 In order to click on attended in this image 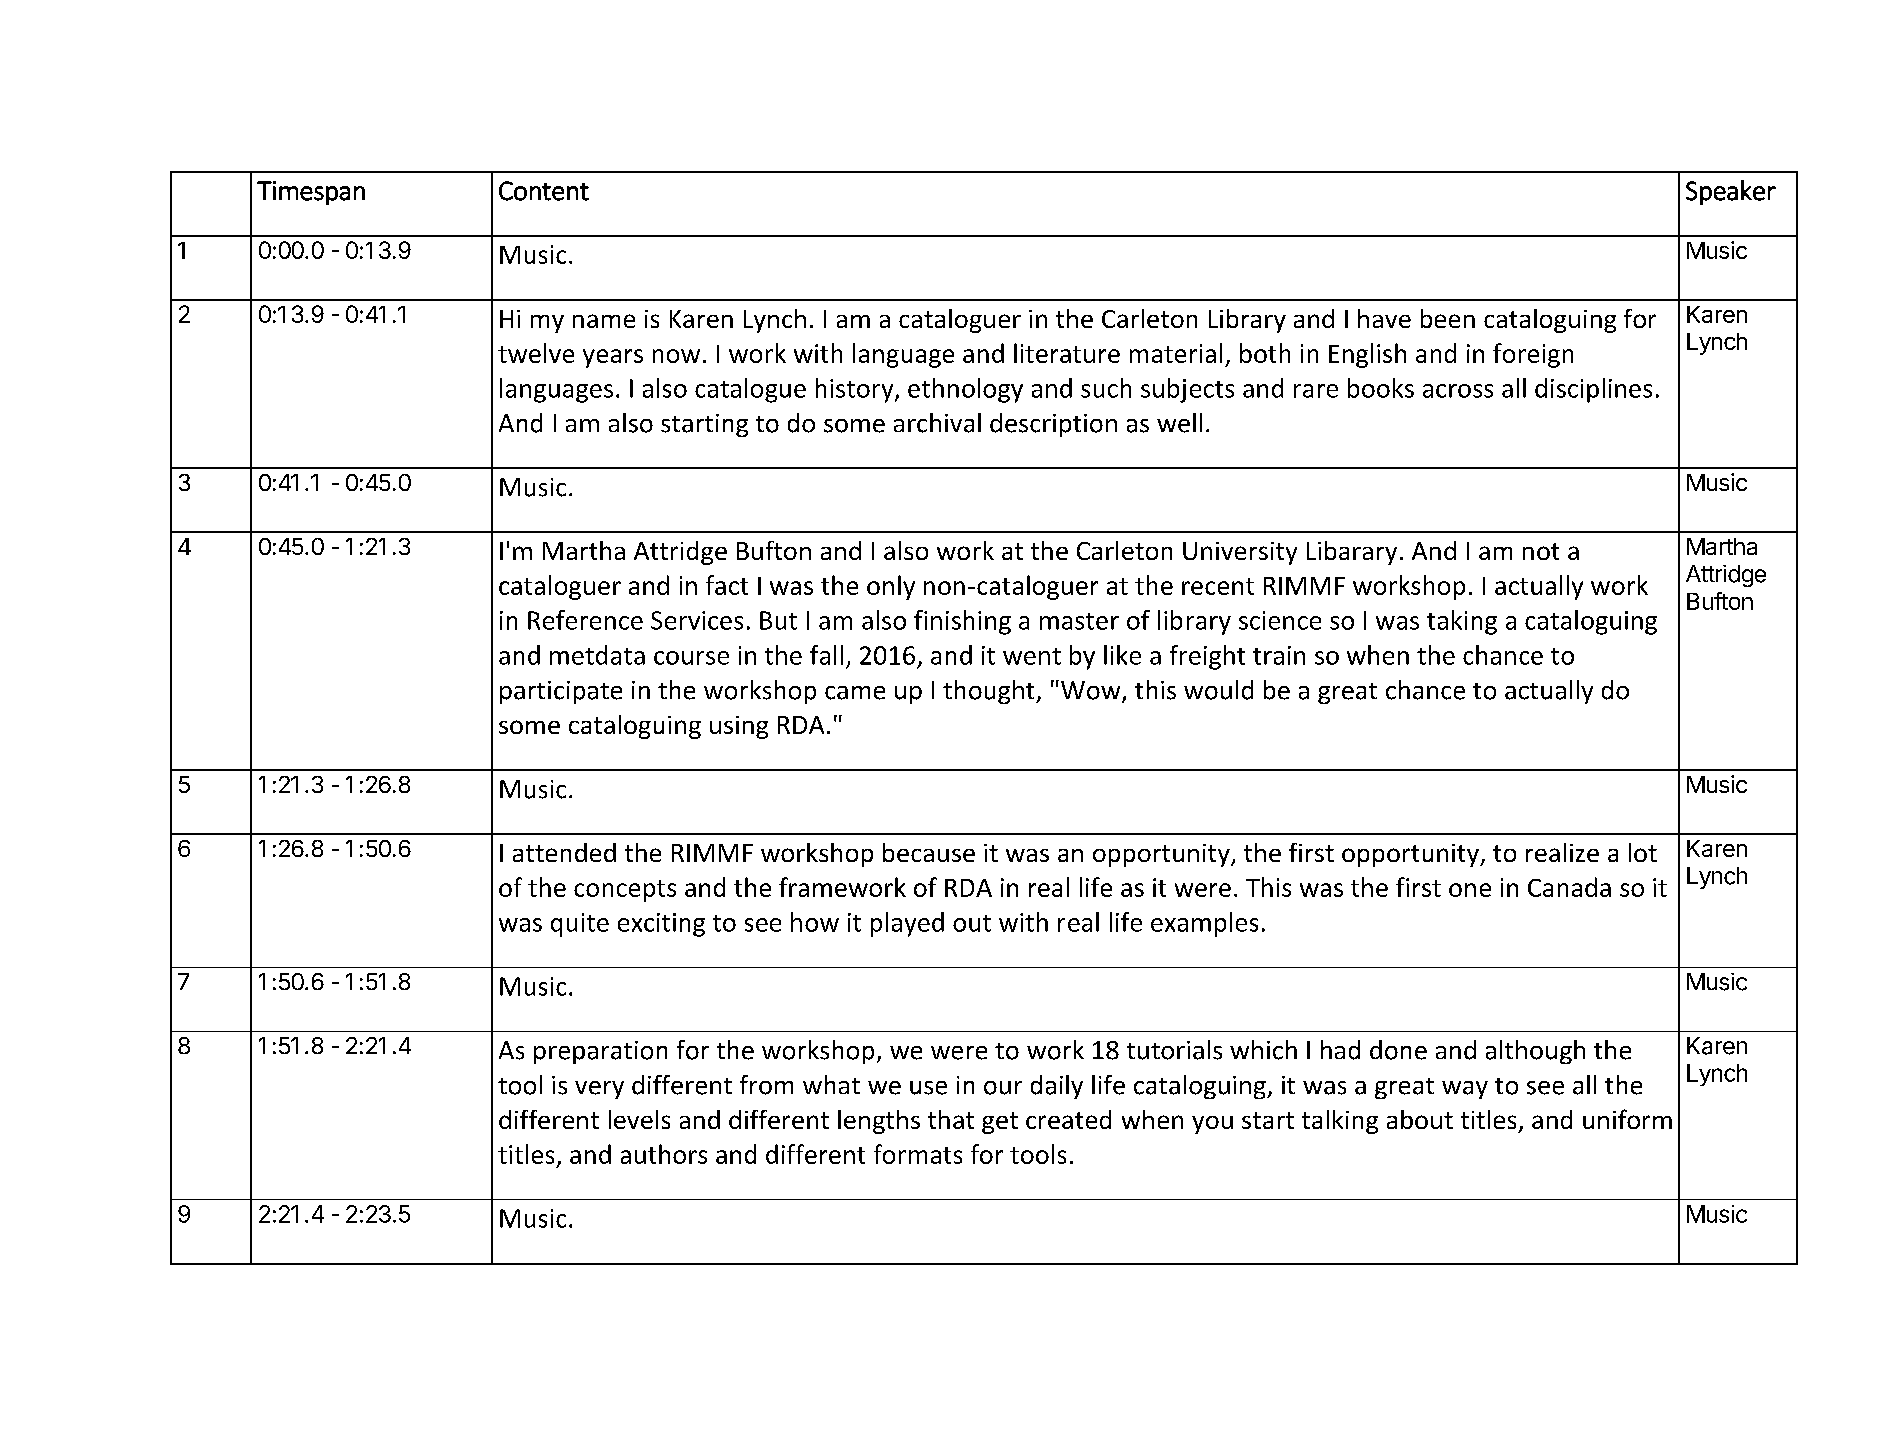, I will do `click(564, 852)`.
